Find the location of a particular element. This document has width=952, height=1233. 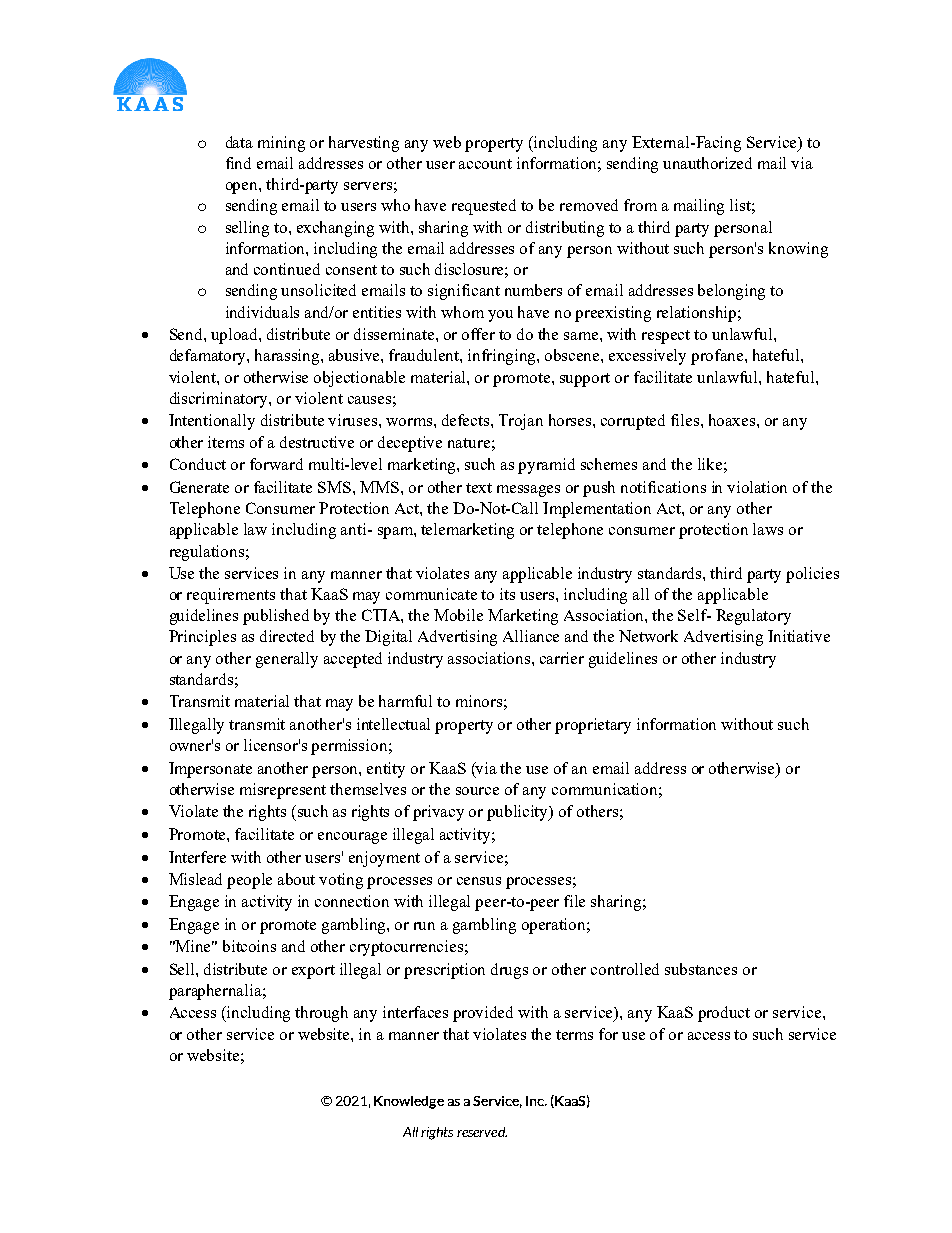

Initiative is located at coordinates (799, 636).
